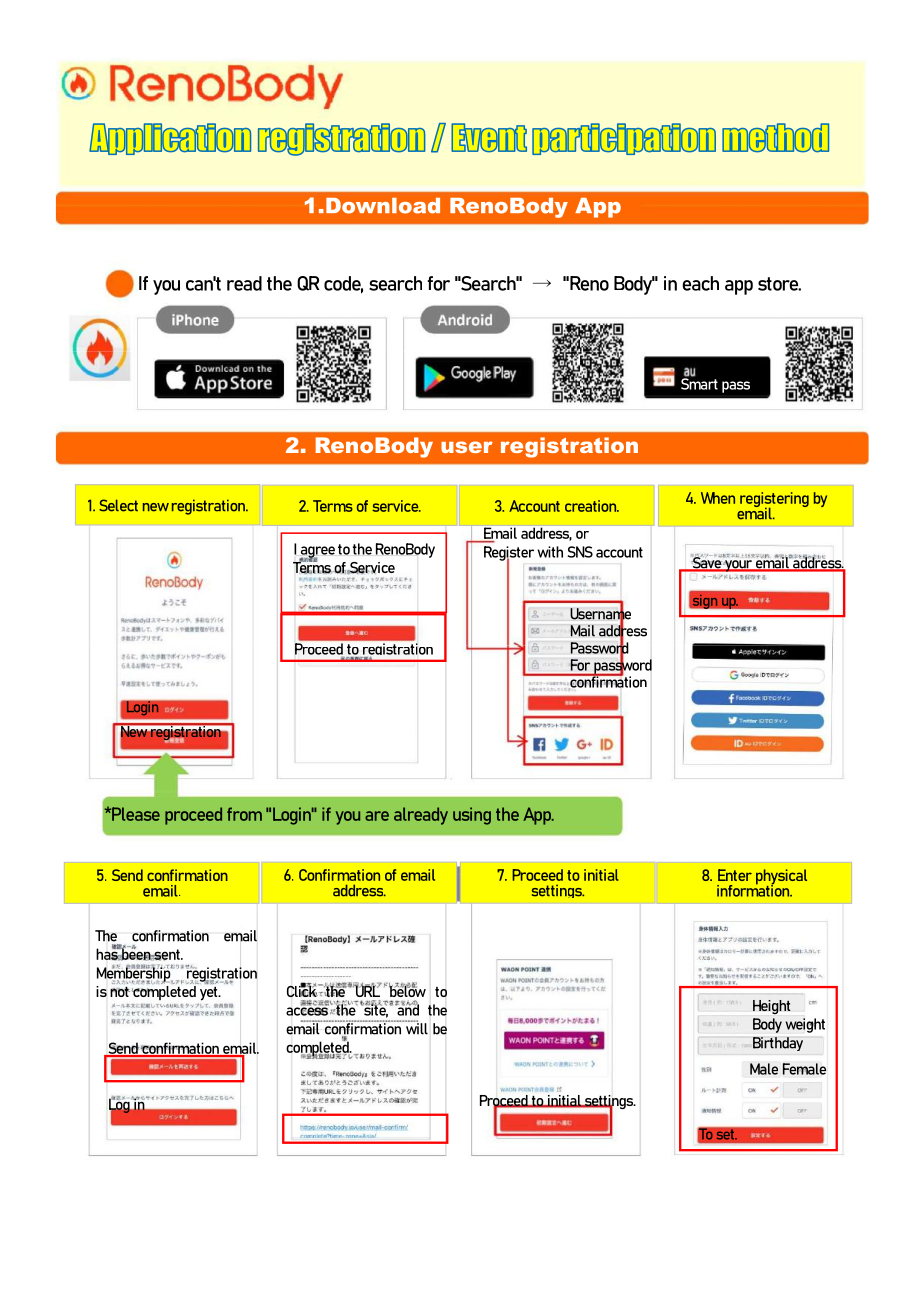 This screenshot has width=924, height=1308. I want to click on each, so click(700, 283).
